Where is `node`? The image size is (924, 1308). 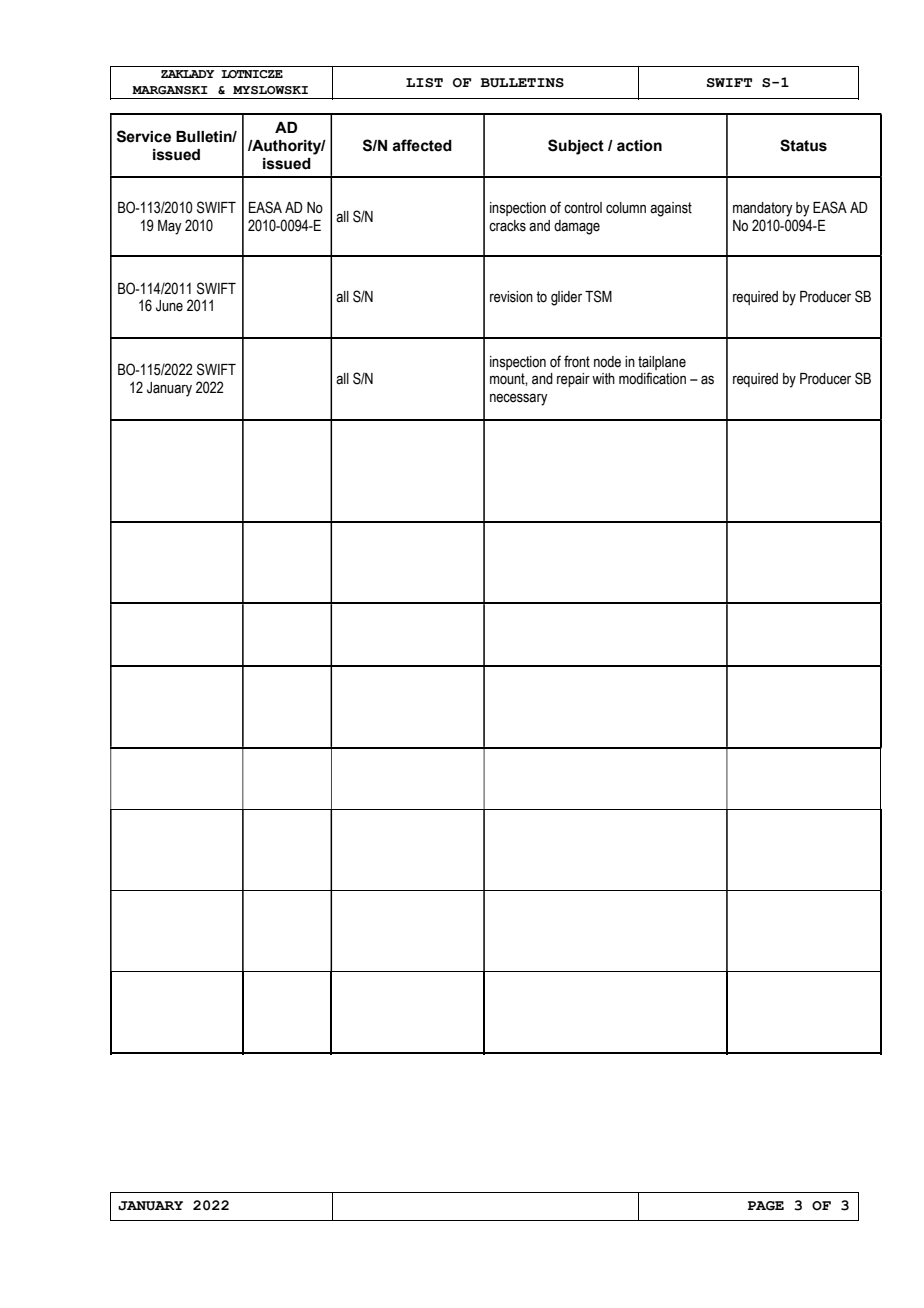 node is located at coordinates (607, 362).
